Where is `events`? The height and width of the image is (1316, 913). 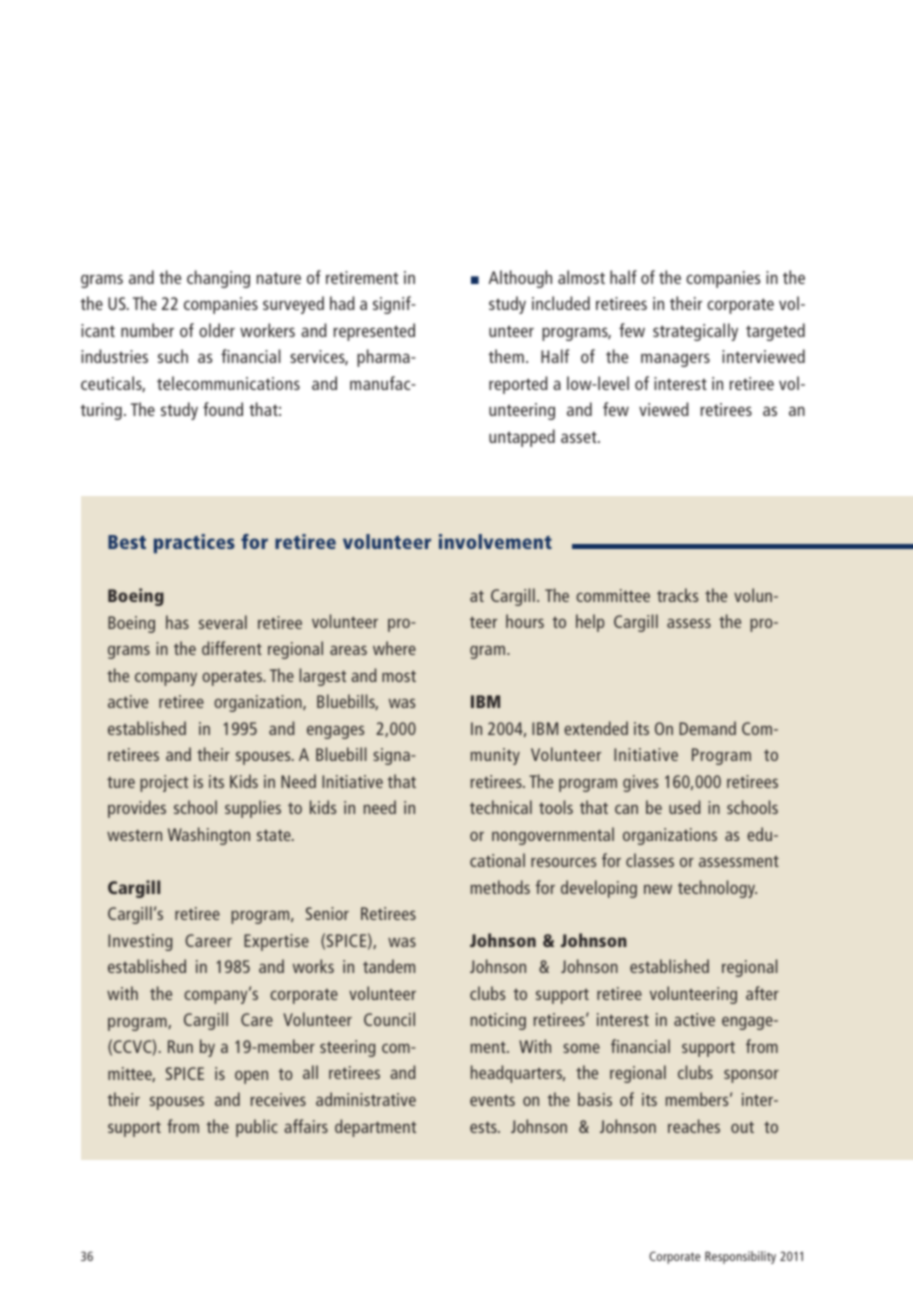
events is located at coordinates (492, 1100).
